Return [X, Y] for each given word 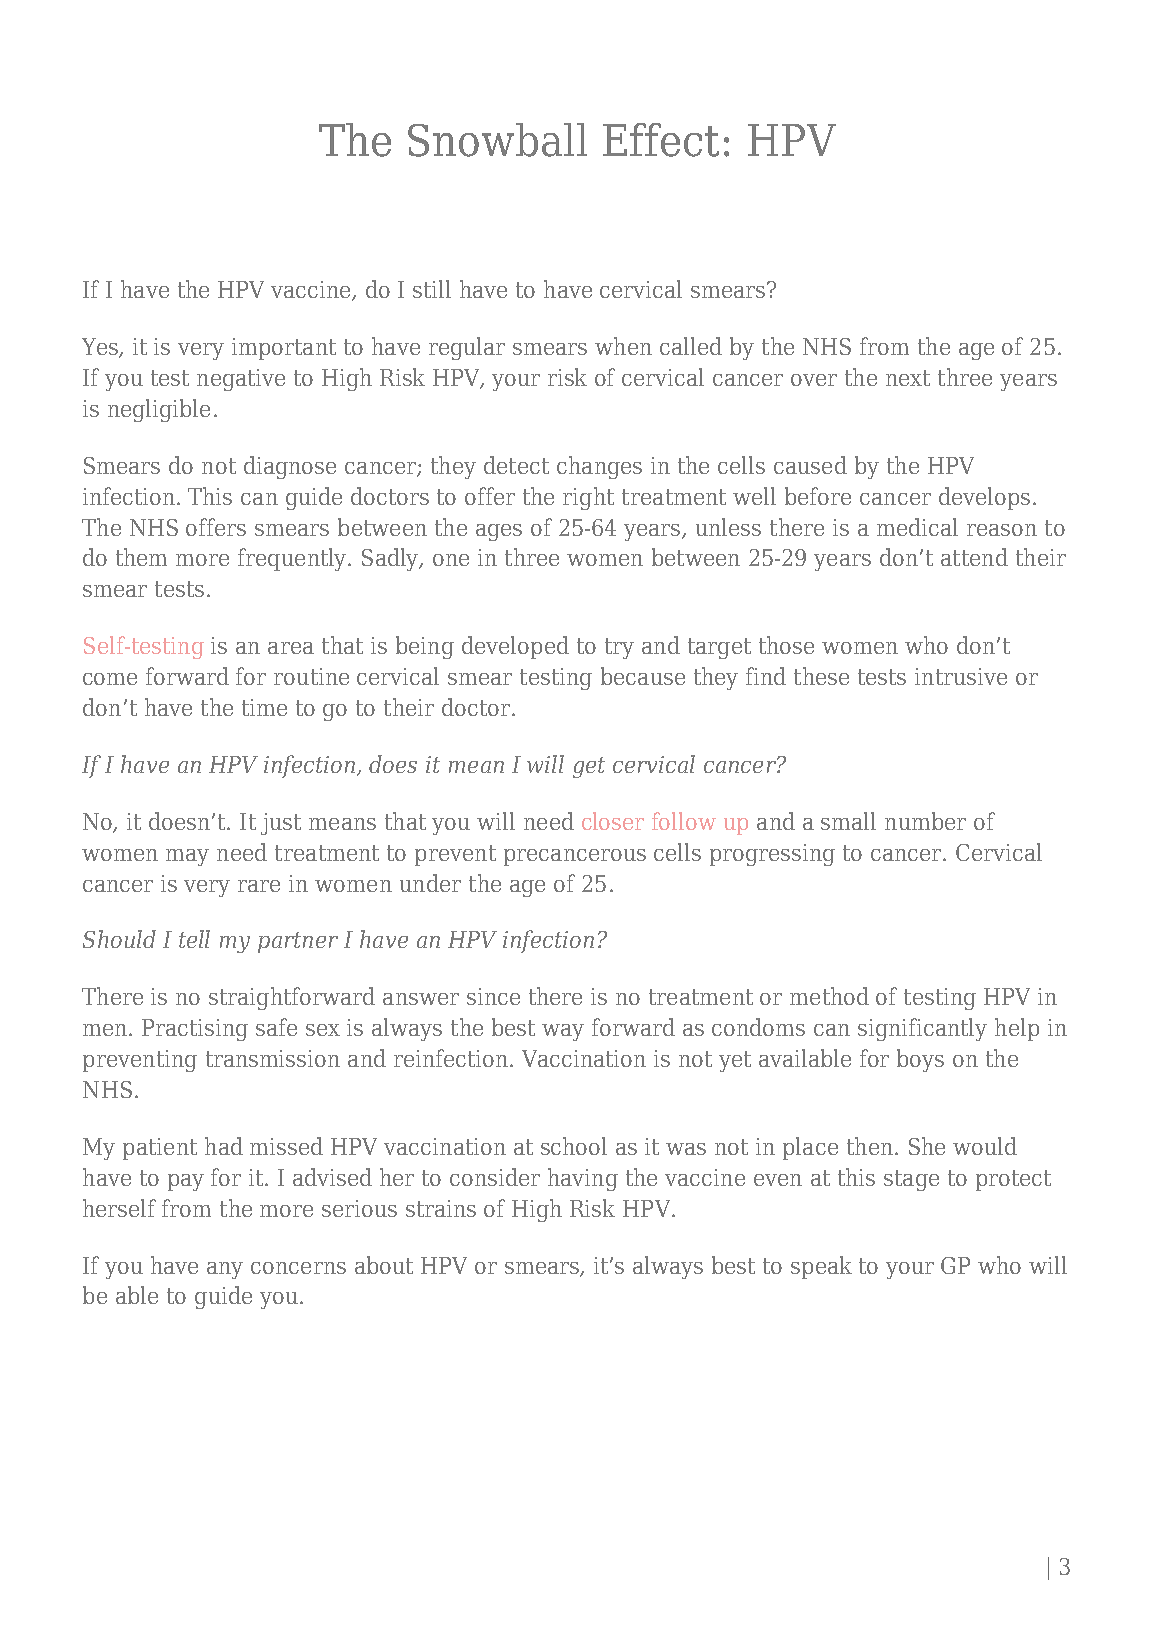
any [225, 1270]
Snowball [497, 140]
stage [911, 1180]
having [583, 1179]
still [432, 289]
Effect [661, 140]
